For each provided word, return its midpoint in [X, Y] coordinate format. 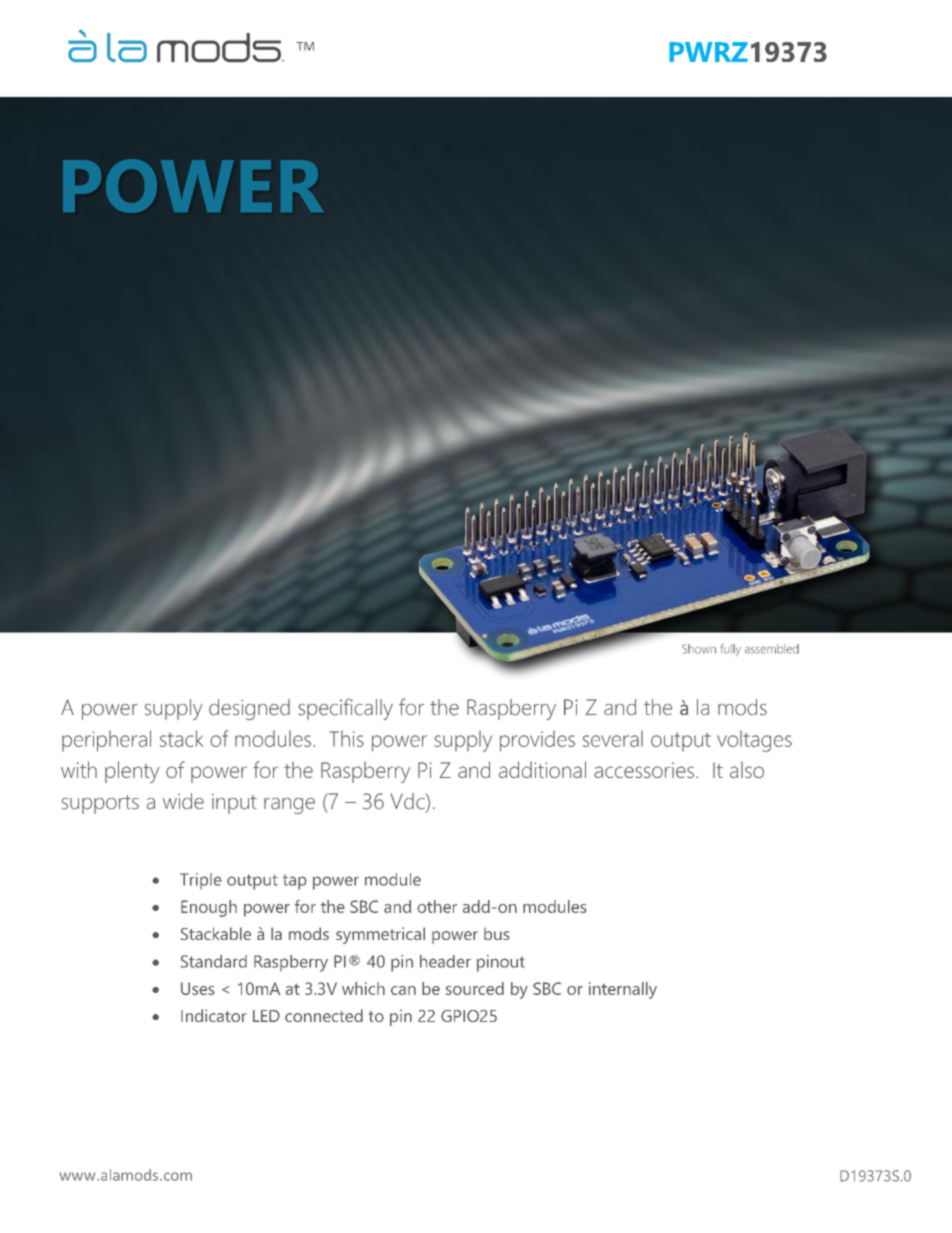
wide [183, 801]
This [347, 738]
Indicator [214, 1015]
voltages [754, 741]
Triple [201, 881]
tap [295, 882]
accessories [644, 770]
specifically [345, 709]
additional [542, 769]
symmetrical [380, 935]
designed [249, 709]
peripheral [106, 741]
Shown [699, 649]
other [437, 906]
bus [497, 933]
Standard [214, 961]
